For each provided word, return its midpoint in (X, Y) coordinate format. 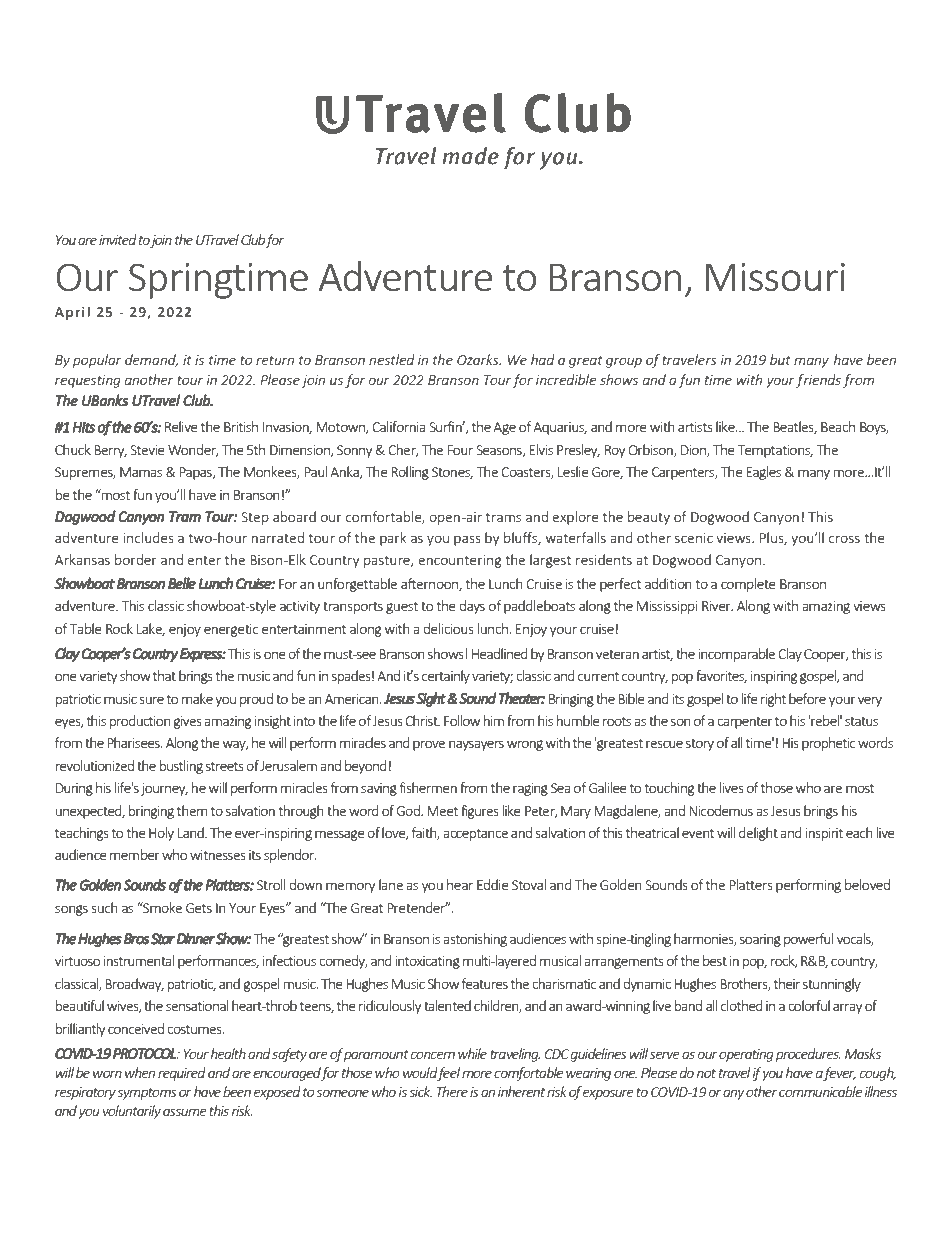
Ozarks (479, 359)
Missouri (775, 277)
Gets (199, 908)
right (773, 700)
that (164, 675)
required (182, 1074)
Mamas (141, 472)
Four (460, 450)
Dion (694, 451)
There (452, 1091)
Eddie (493, 884)
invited (118, 239)
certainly (446, 677)
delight (758, 834)
